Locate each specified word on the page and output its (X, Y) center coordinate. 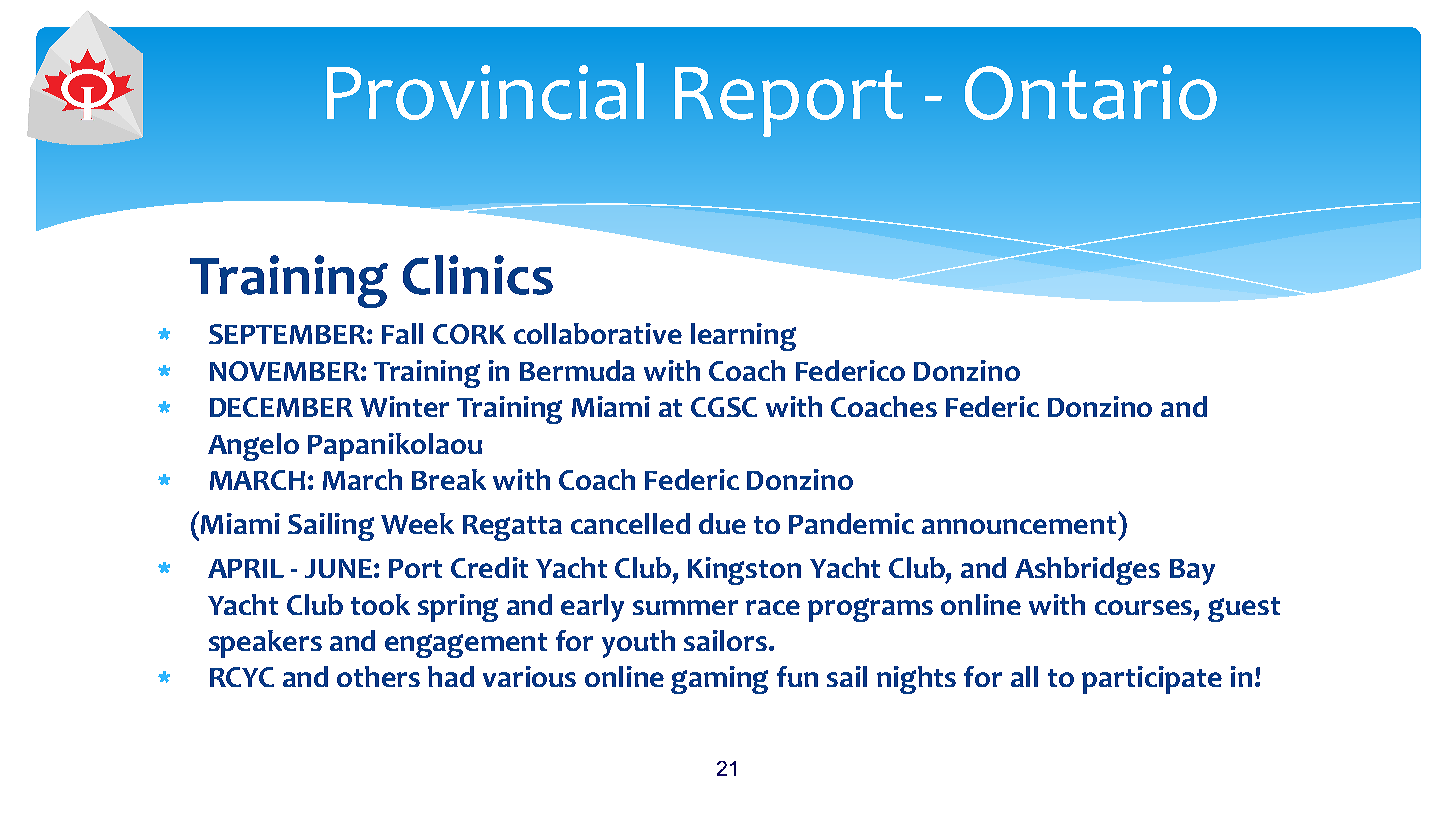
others (378, 676)
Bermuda (577, 370)
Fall (402, 333)
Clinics (478, 275)
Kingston (744, 571)
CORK (469, 334)
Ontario (1091, 92)
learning (743, 337)
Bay (1192, 572)
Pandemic (851, 523)
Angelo (253, 447)
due (722, 523)
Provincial (485, 91)
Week (417, 523)
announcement (1020, 523)
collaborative (598, 333)
